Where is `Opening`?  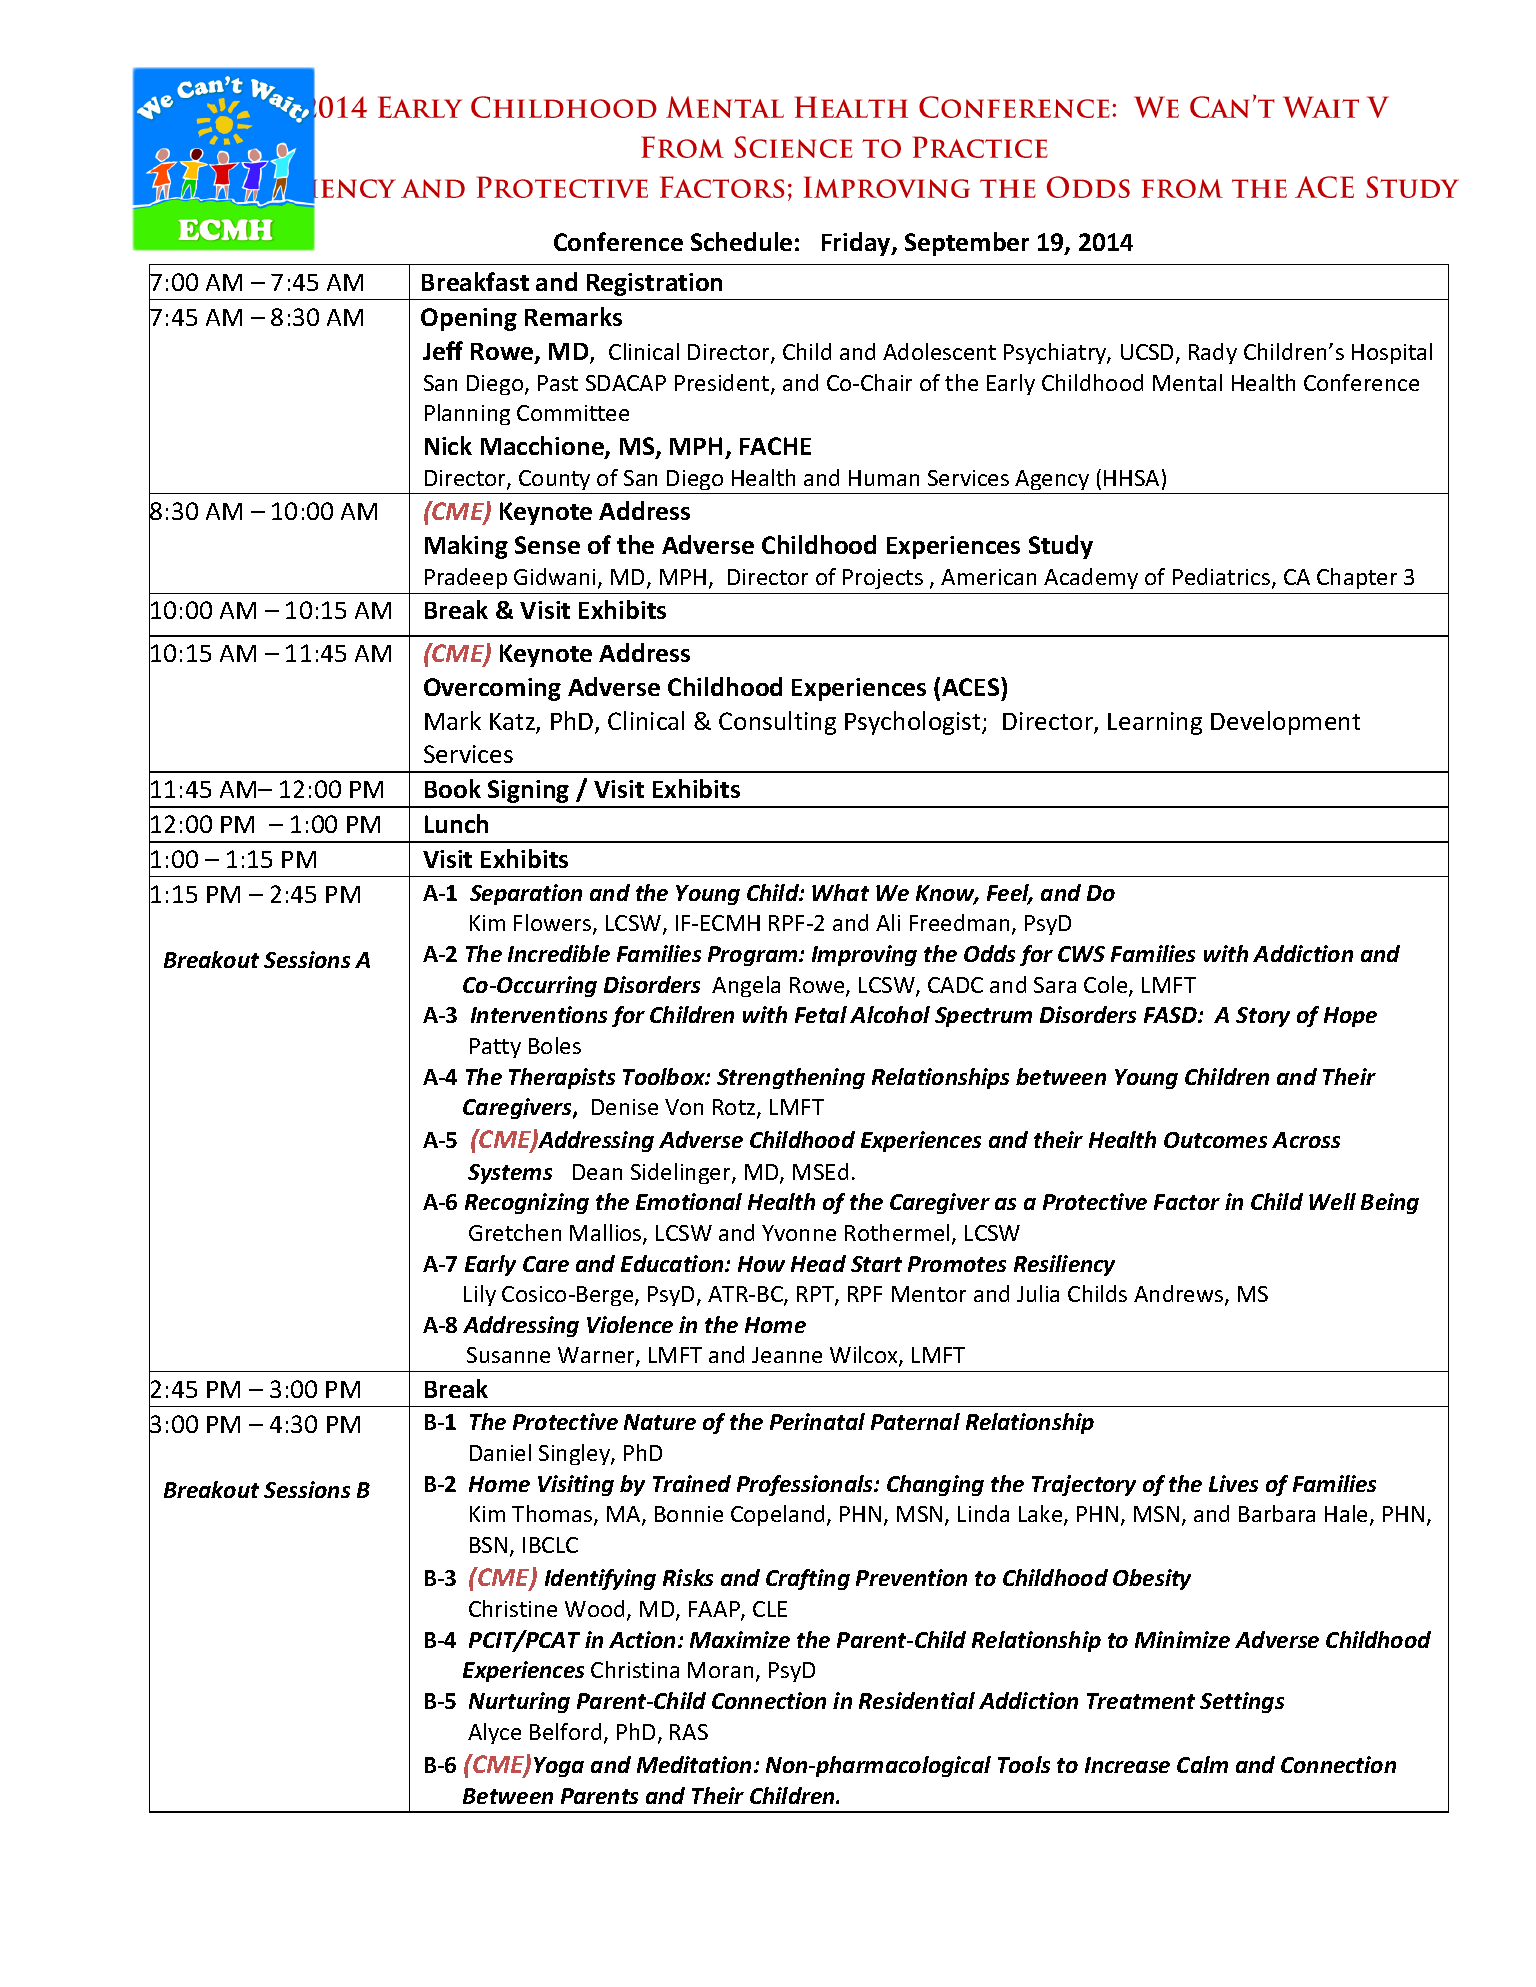
Opening is located at coordinates (469, 319).
